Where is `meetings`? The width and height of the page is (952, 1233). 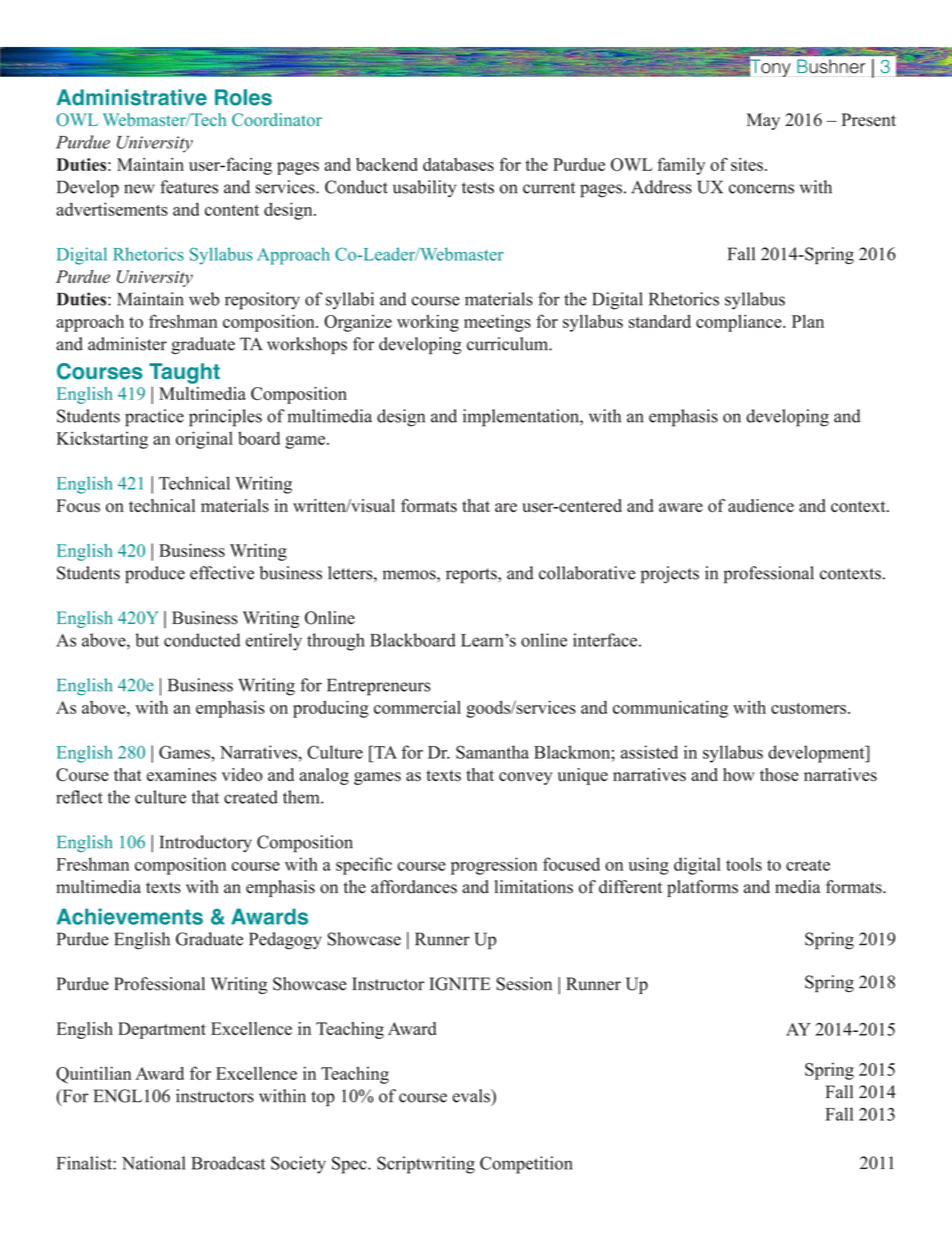 meetings is located at coordinates (497, 323).
